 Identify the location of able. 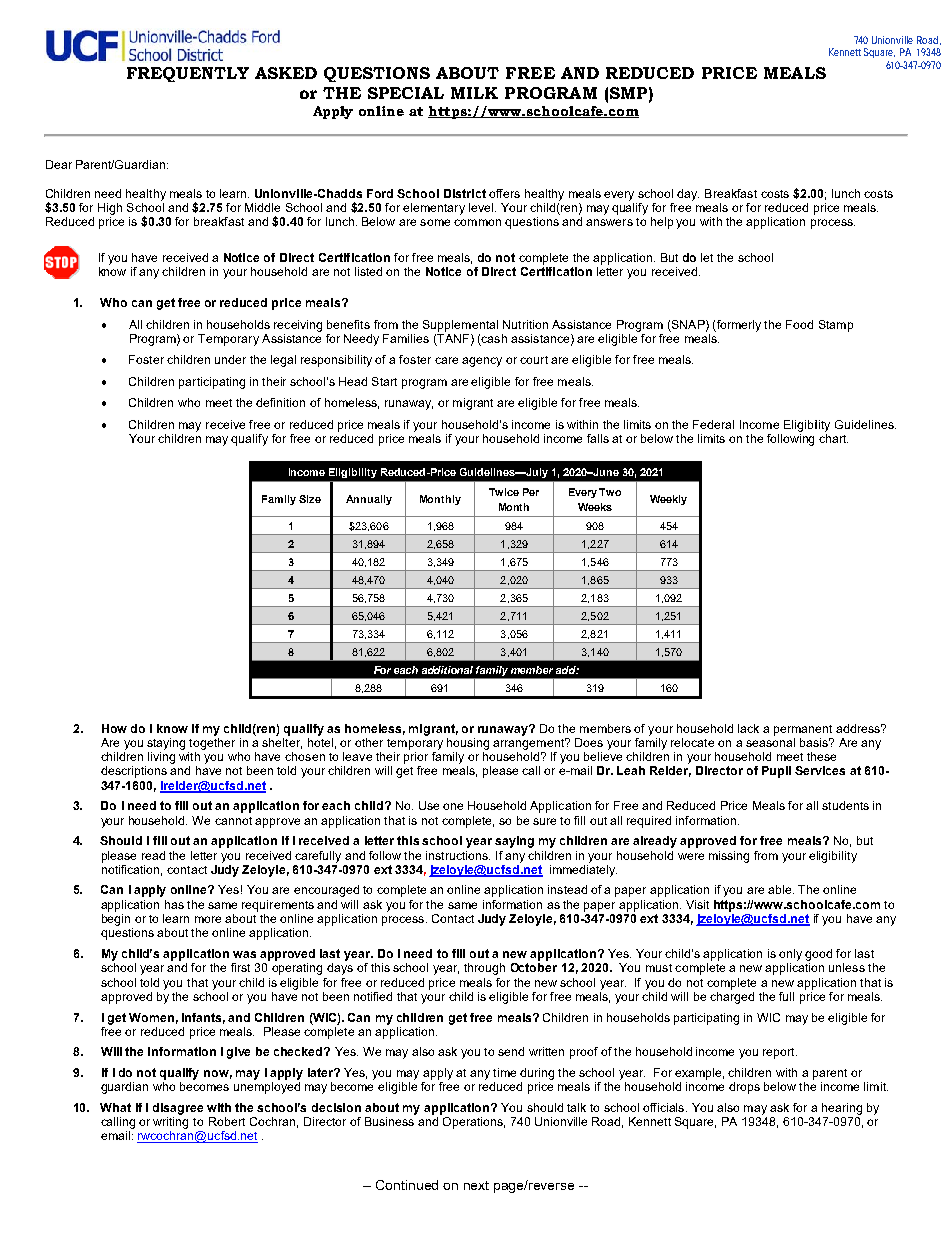
(781, 889).
